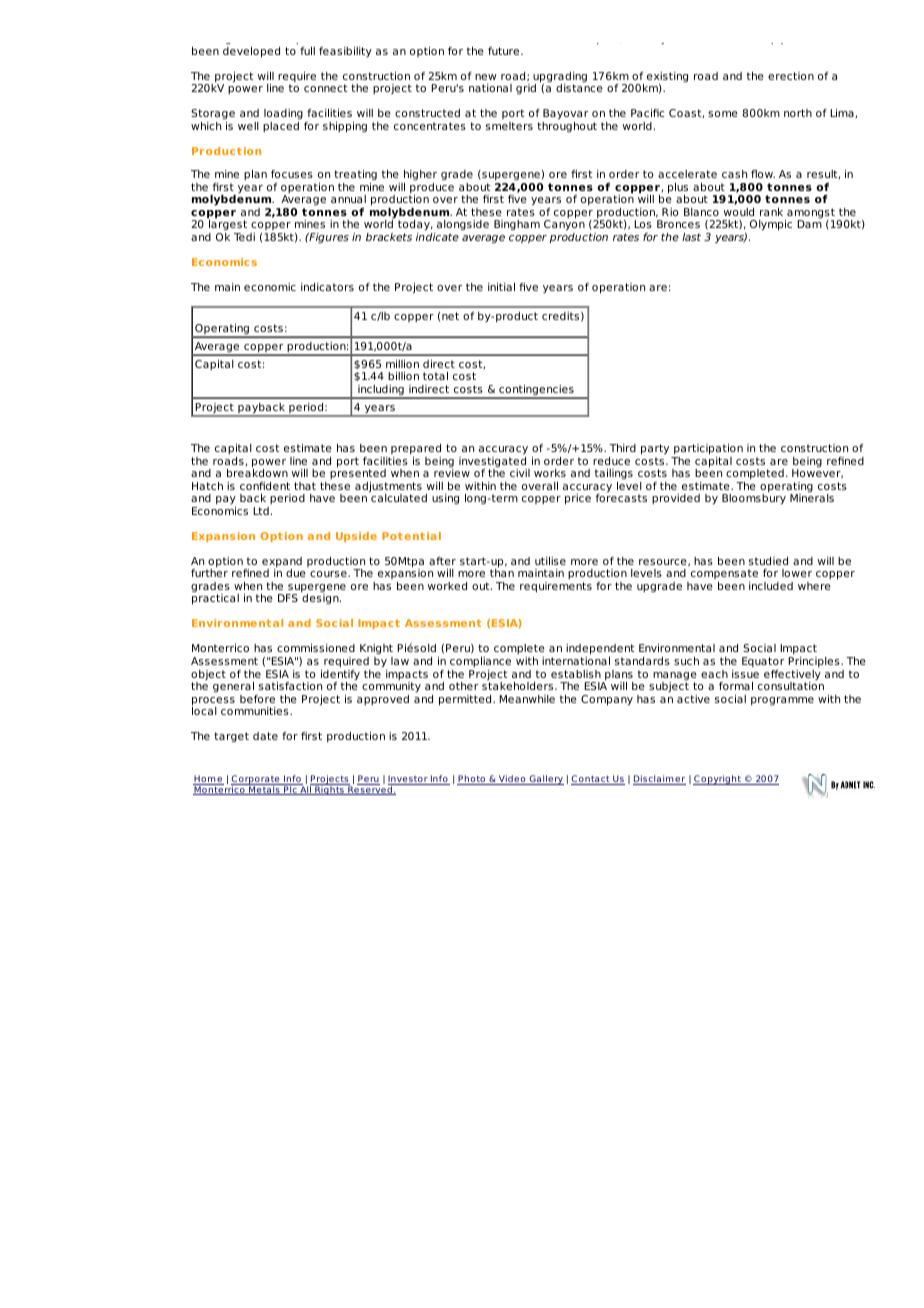 Image resolution: width=924 pixels, height=1308 pixels. Describe the element at coordinates (328, 238) in the image. I see `Figures` at that location.
